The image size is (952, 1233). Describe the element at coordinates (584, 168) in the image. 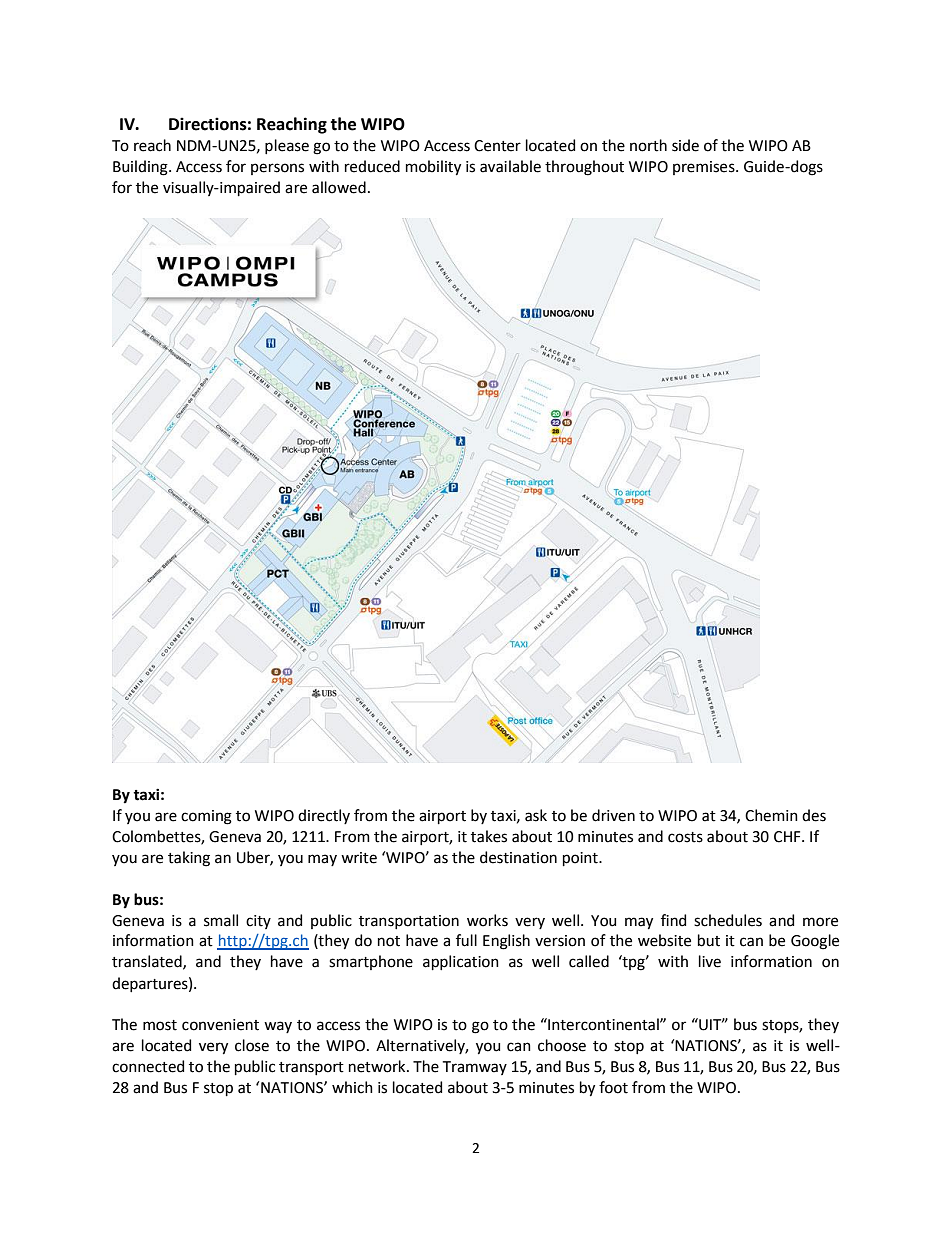

I see `throughout` at that location.
